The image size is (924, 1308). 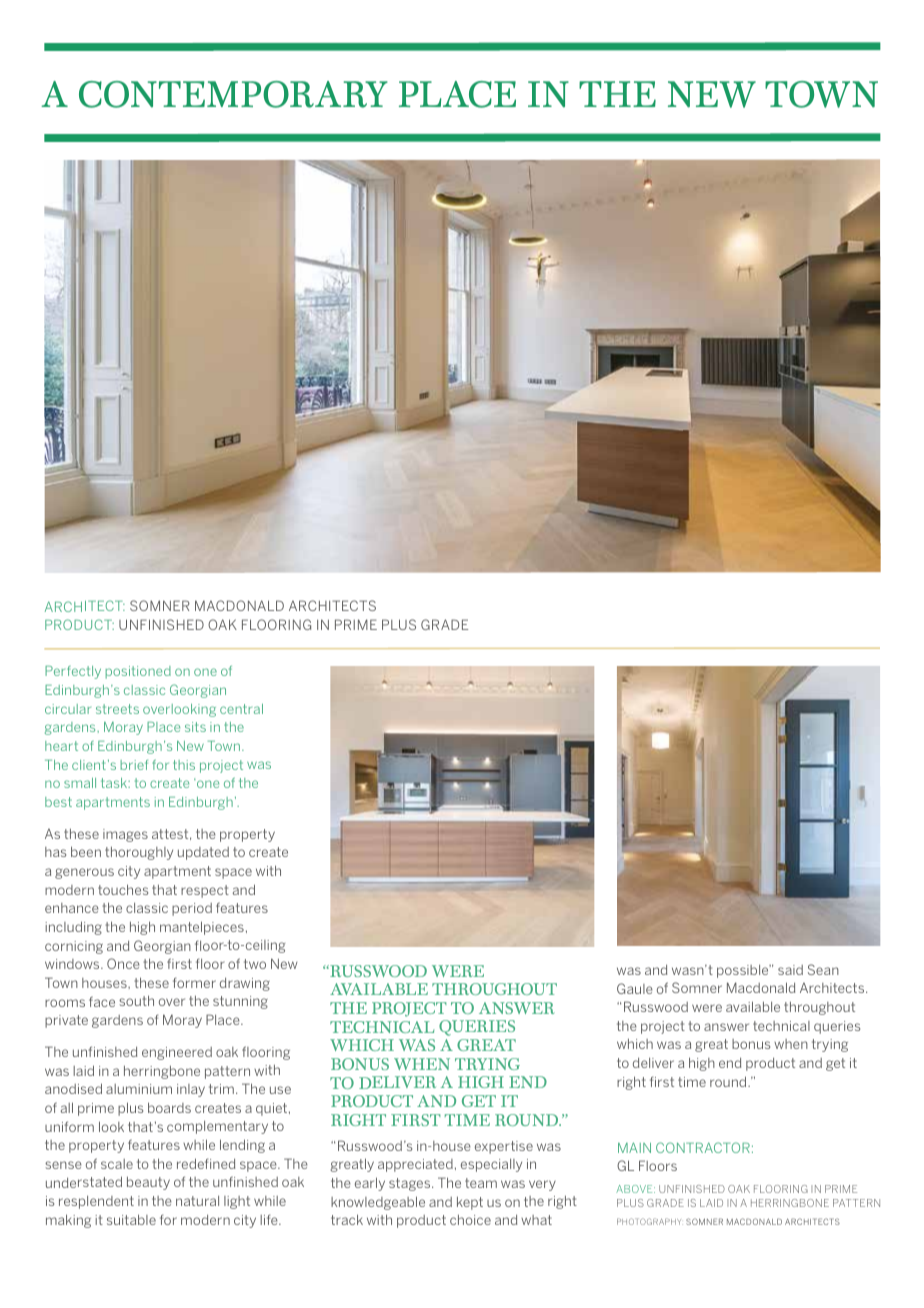 I want to click on sits, so click(x=195, y=727).
